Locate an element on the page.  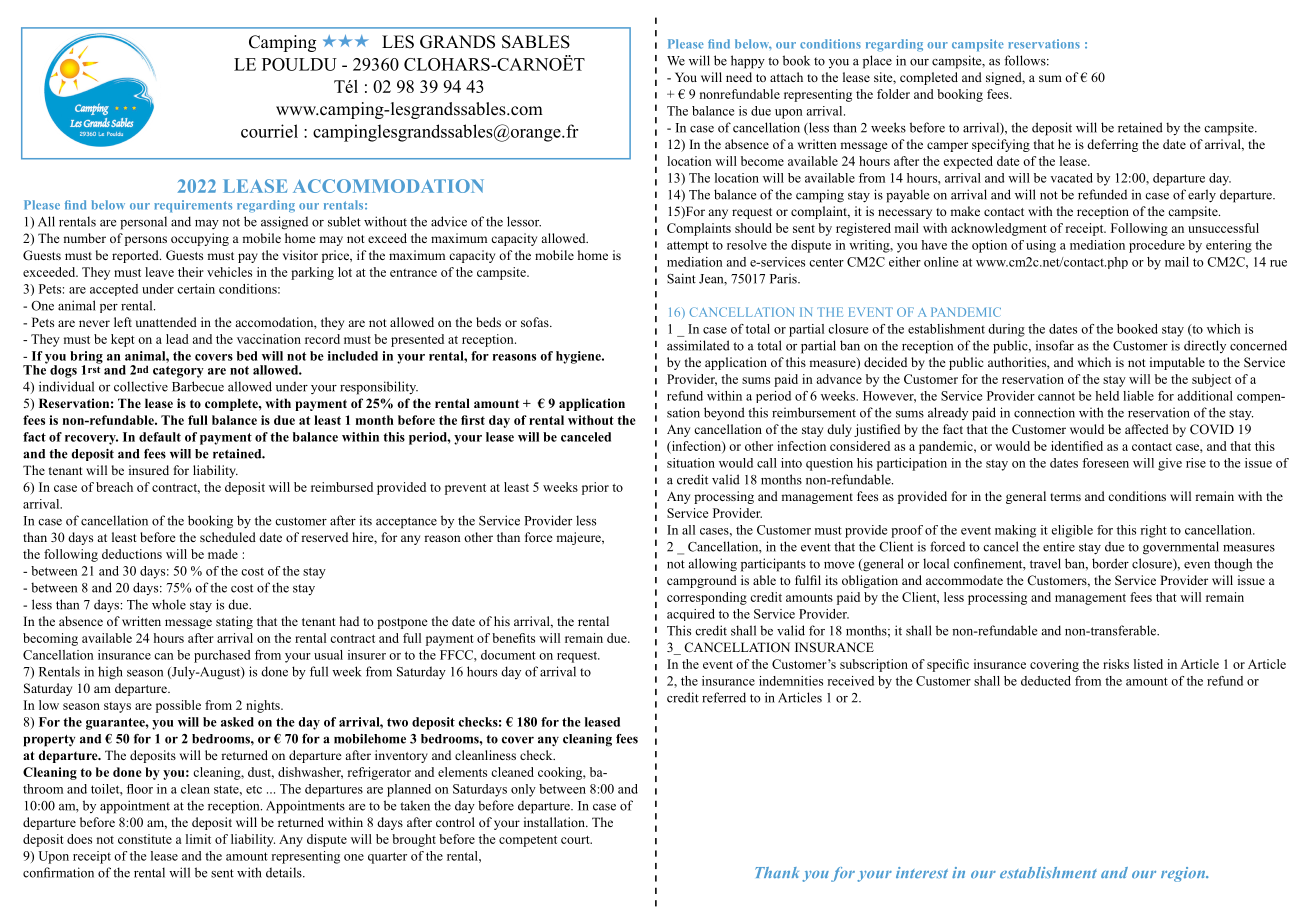
deferring is located at coordinates (1112, 145).
